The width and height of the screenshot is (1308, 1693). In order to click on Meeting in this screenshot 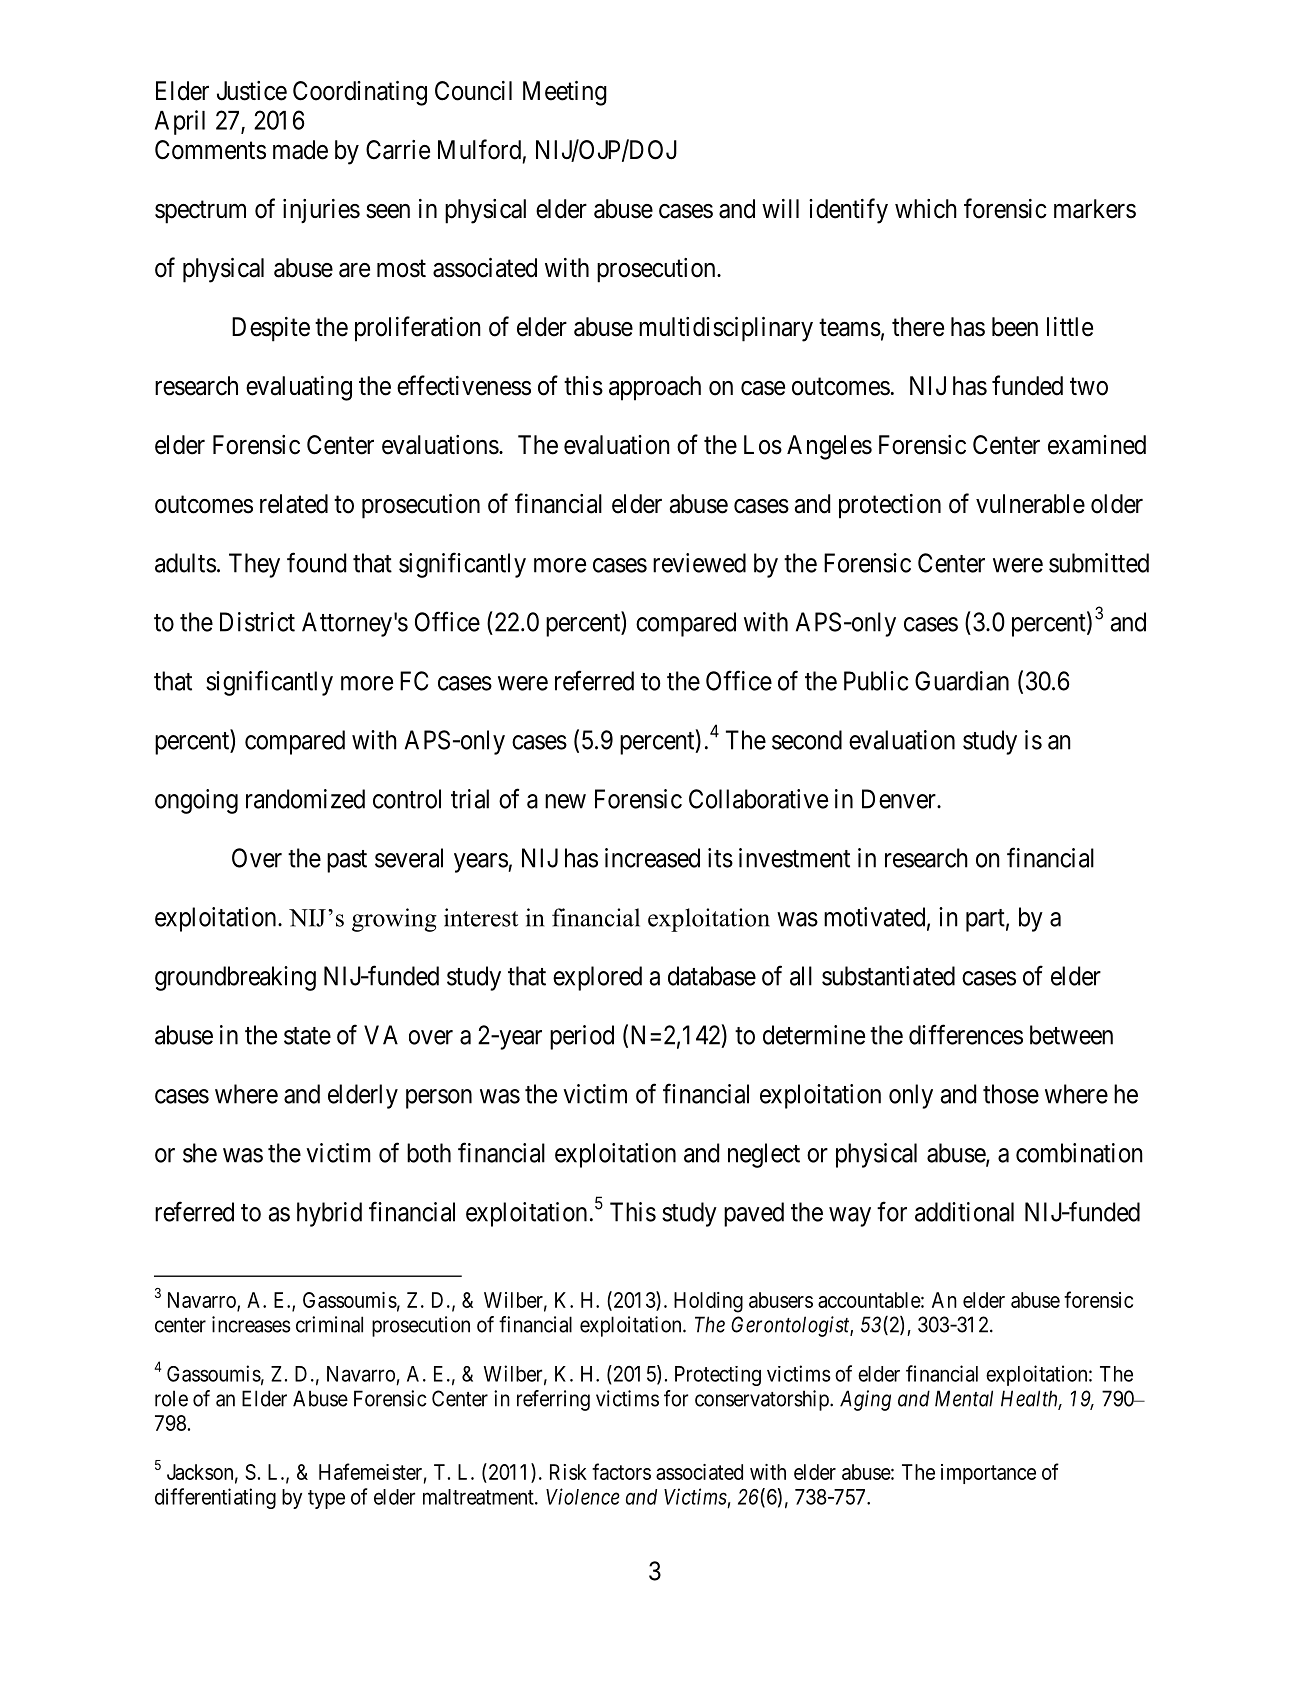, I will do `click(565, 93)`.
